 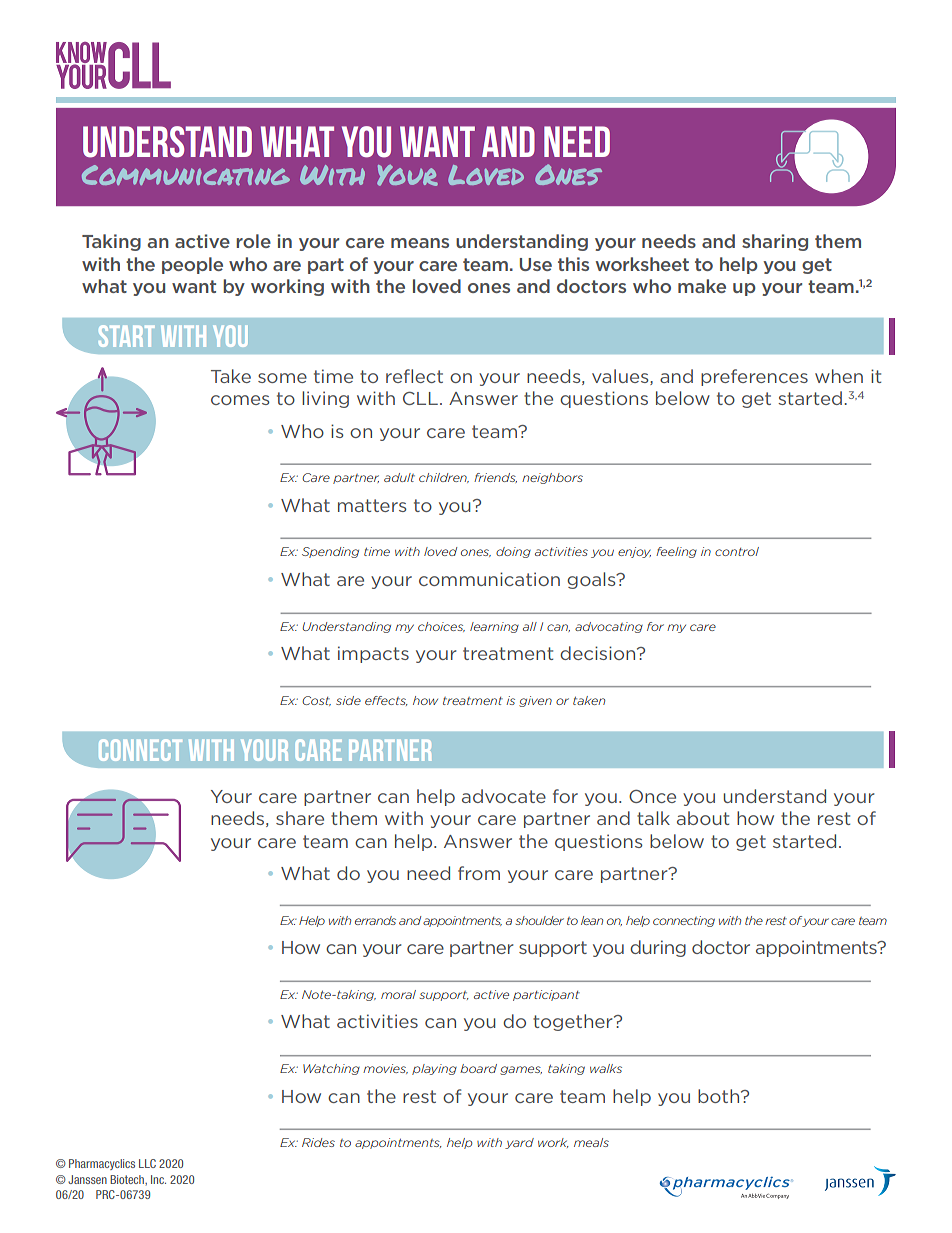 I want to click on both, so click(x=720, y=1096).
